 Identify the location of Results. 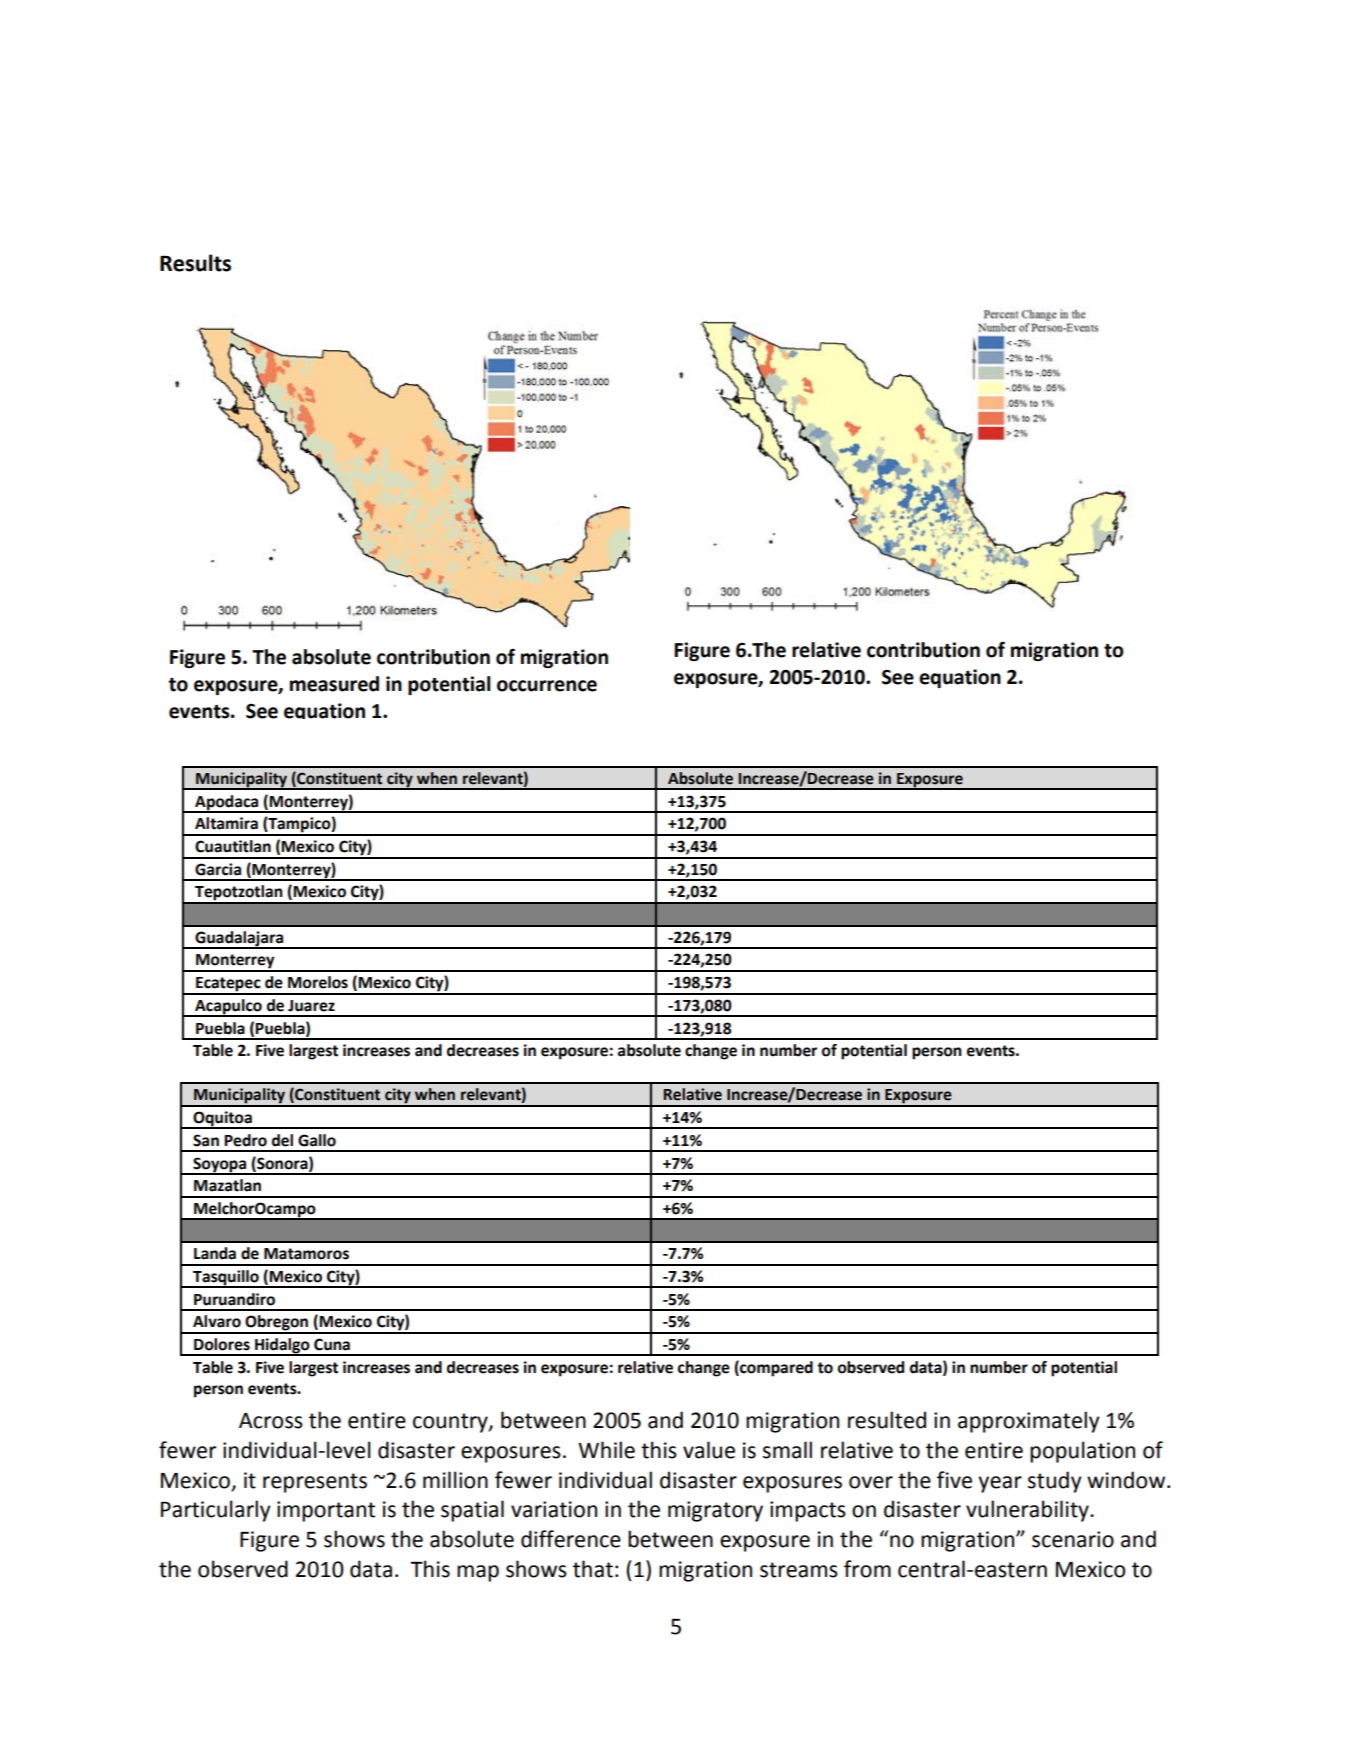
(195, 263).
